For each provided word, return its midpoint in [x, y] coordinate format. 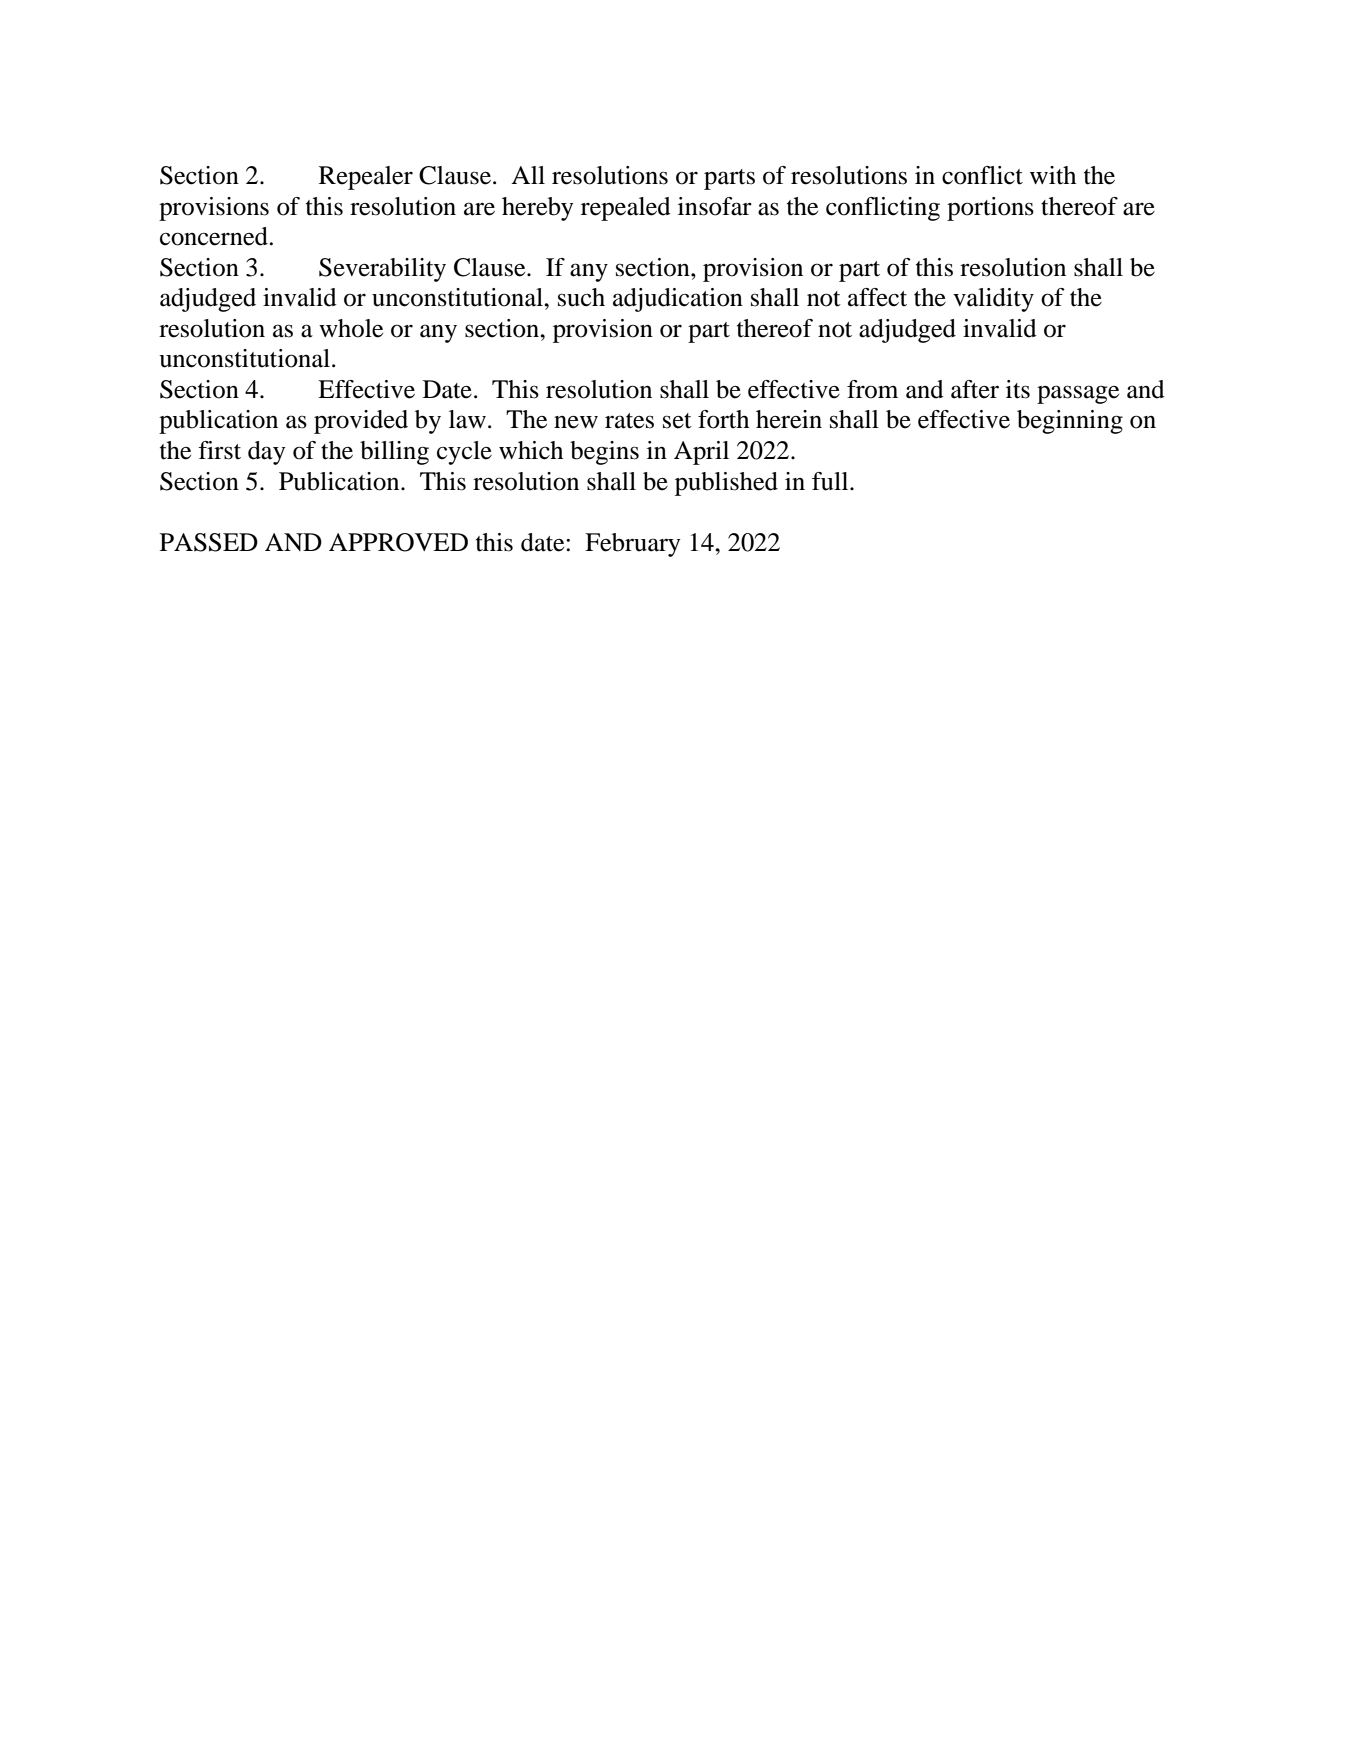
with [1053, 175]
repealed [626, 209]
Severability [382, 270]
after [975, 389]
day [267, 453]
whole [351, 328]
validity [993, 300]
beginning [1070, 422]
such [581, 297]
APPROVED [398, 542]
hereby [538, 209]
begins [604, 453]
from [872, 389]
